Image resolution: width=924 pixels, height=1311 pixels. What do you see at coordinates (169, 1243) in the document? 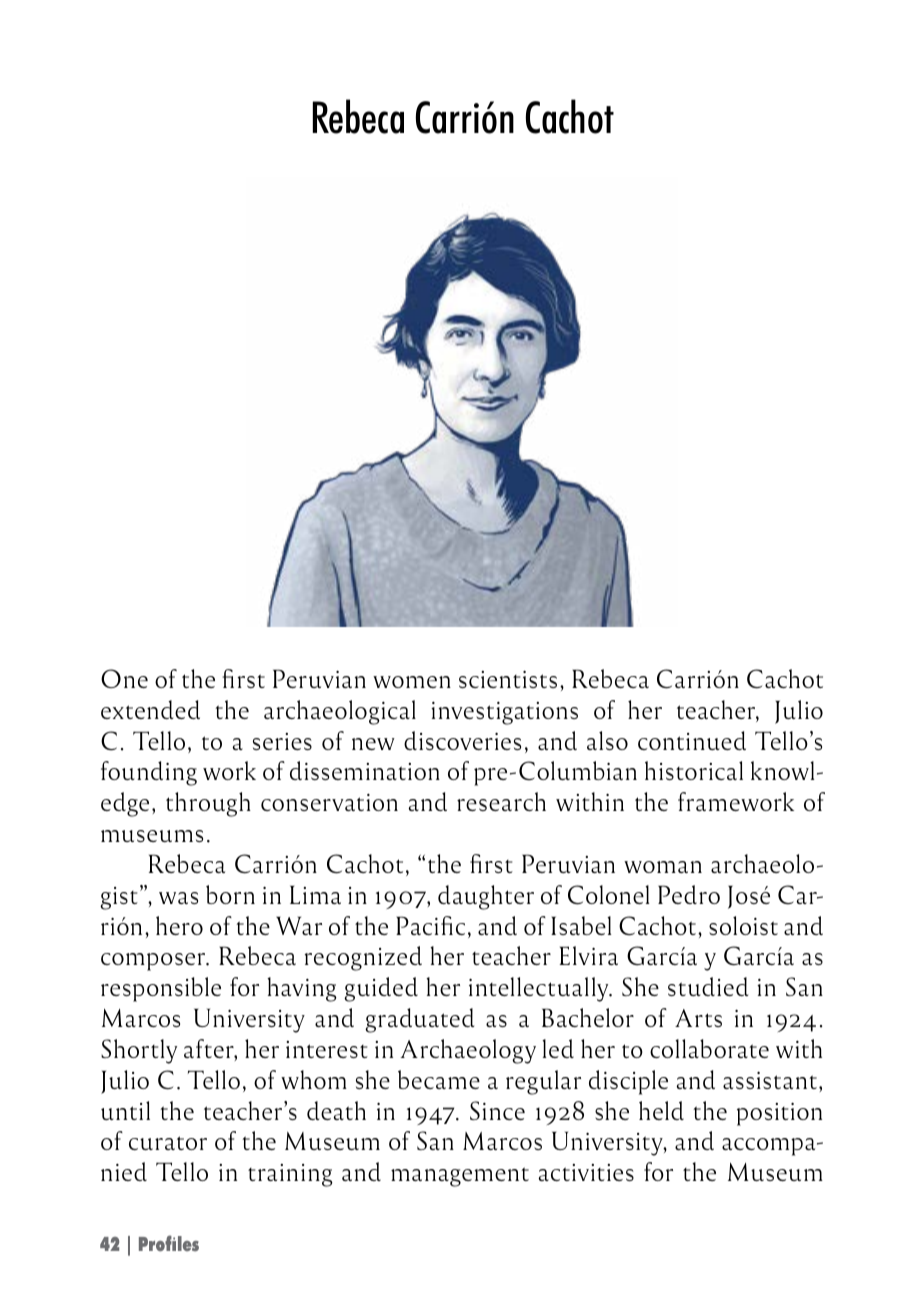
I see `Profiles` at bounding box center [169, 1243].
